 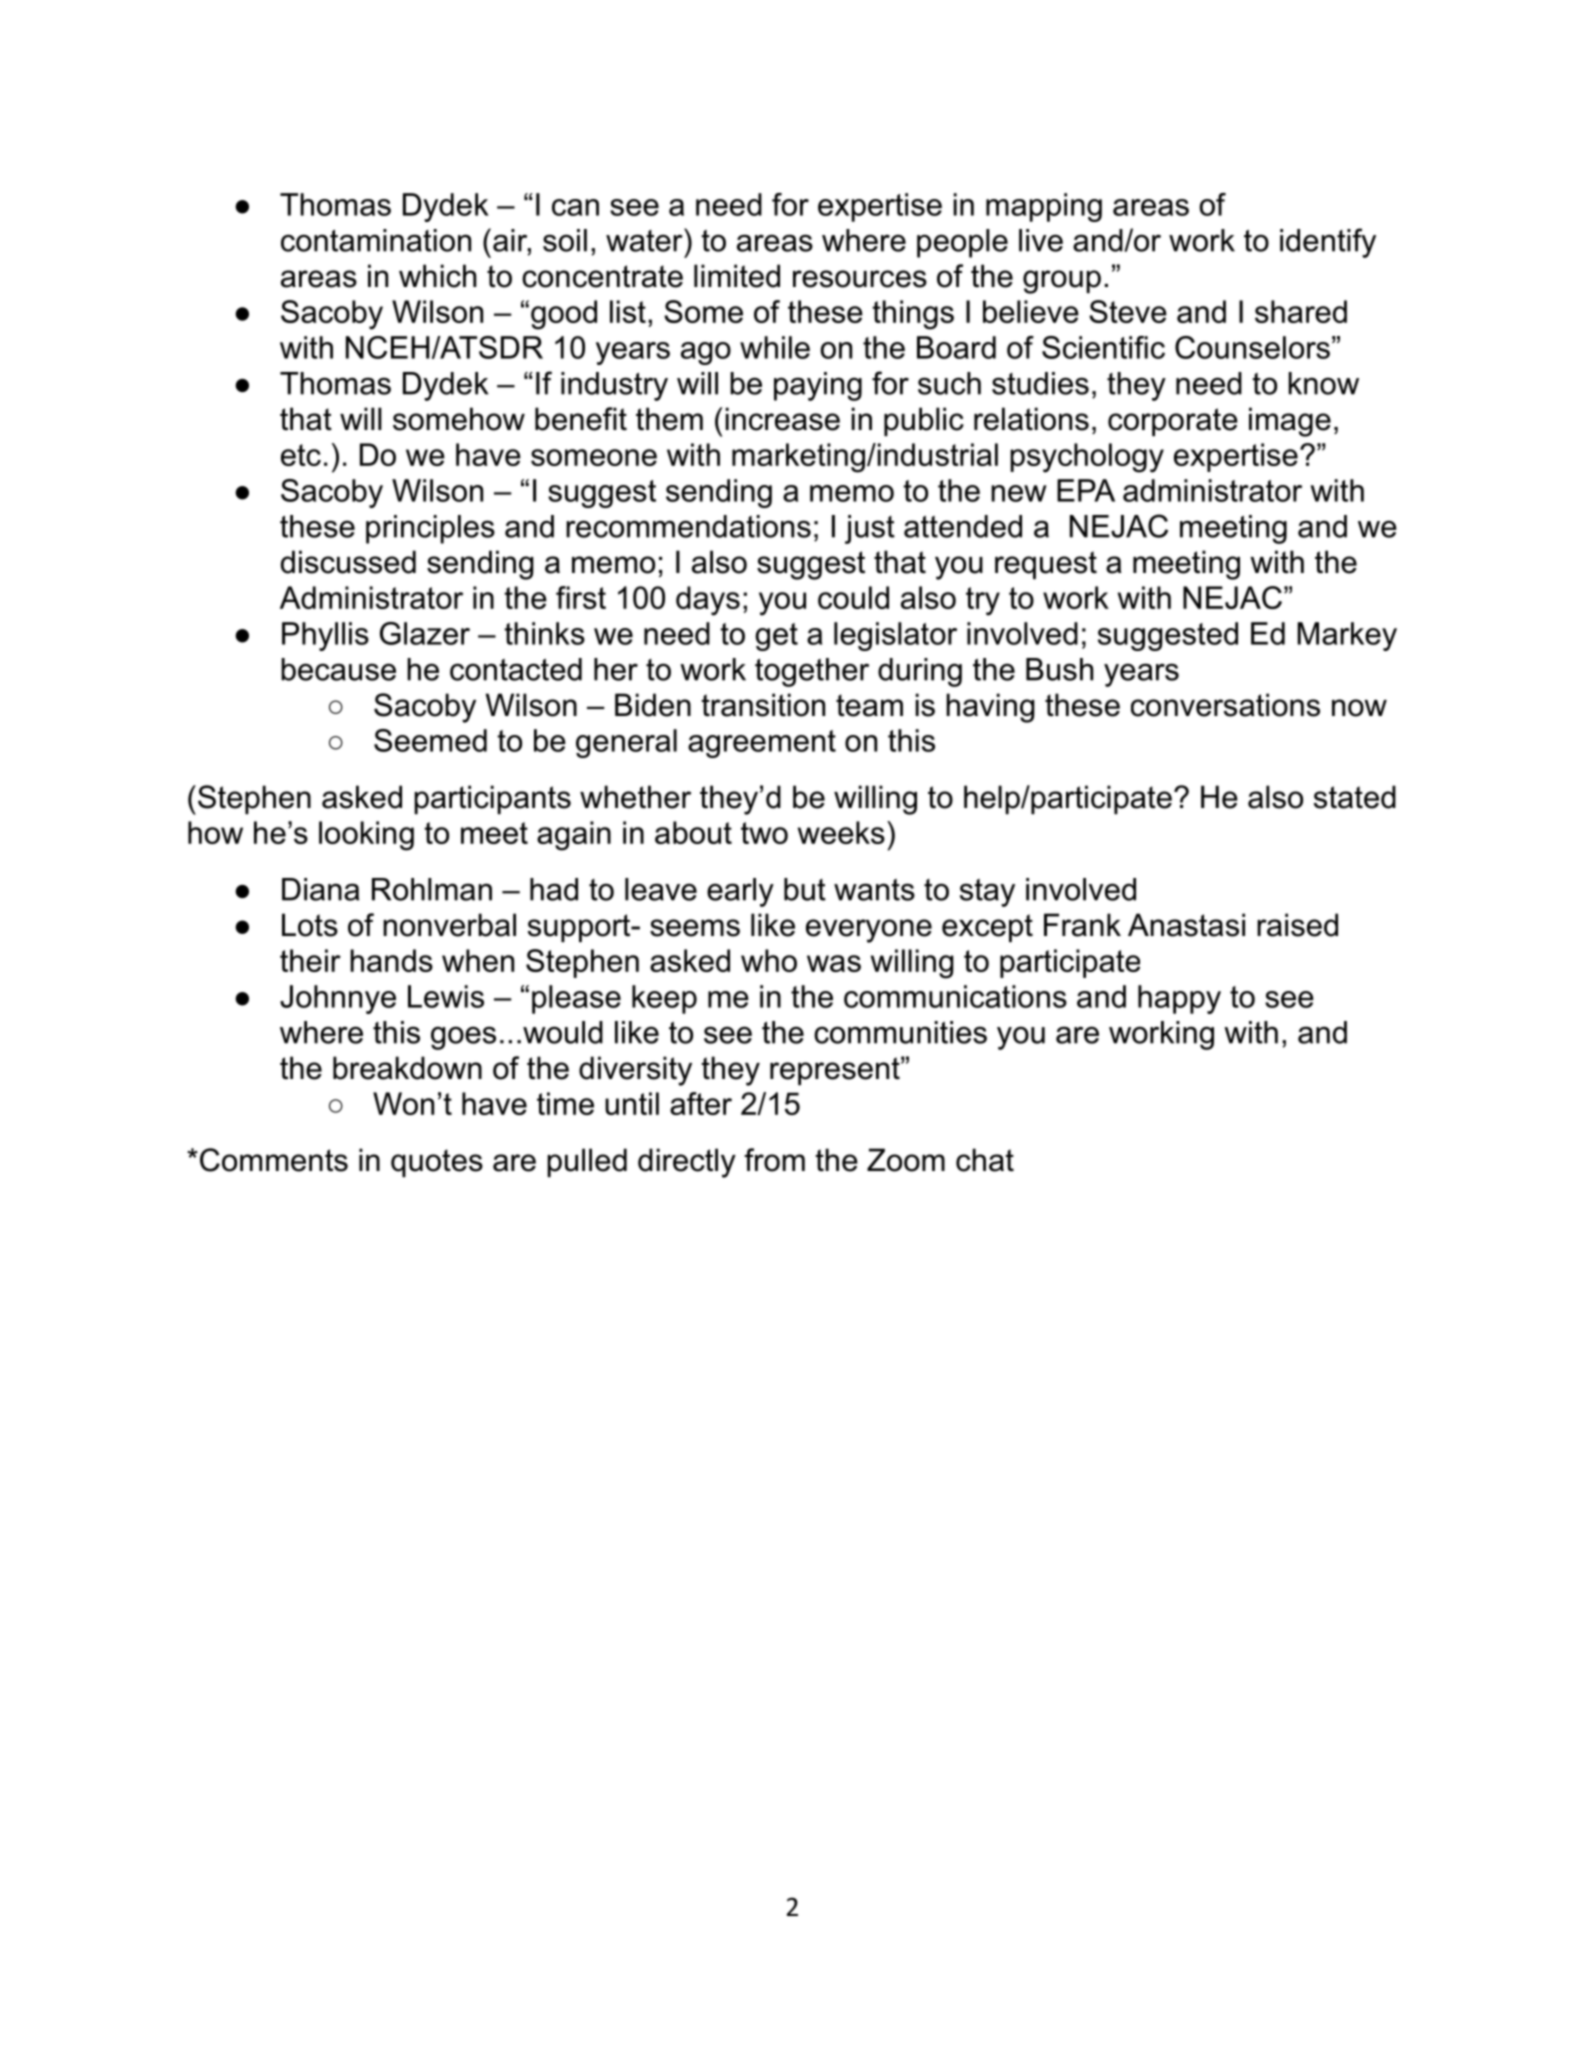 What do you see at coordinates (1328, 243) in the screenshot?
I see `identify` at bounding box center [1328, 243].
